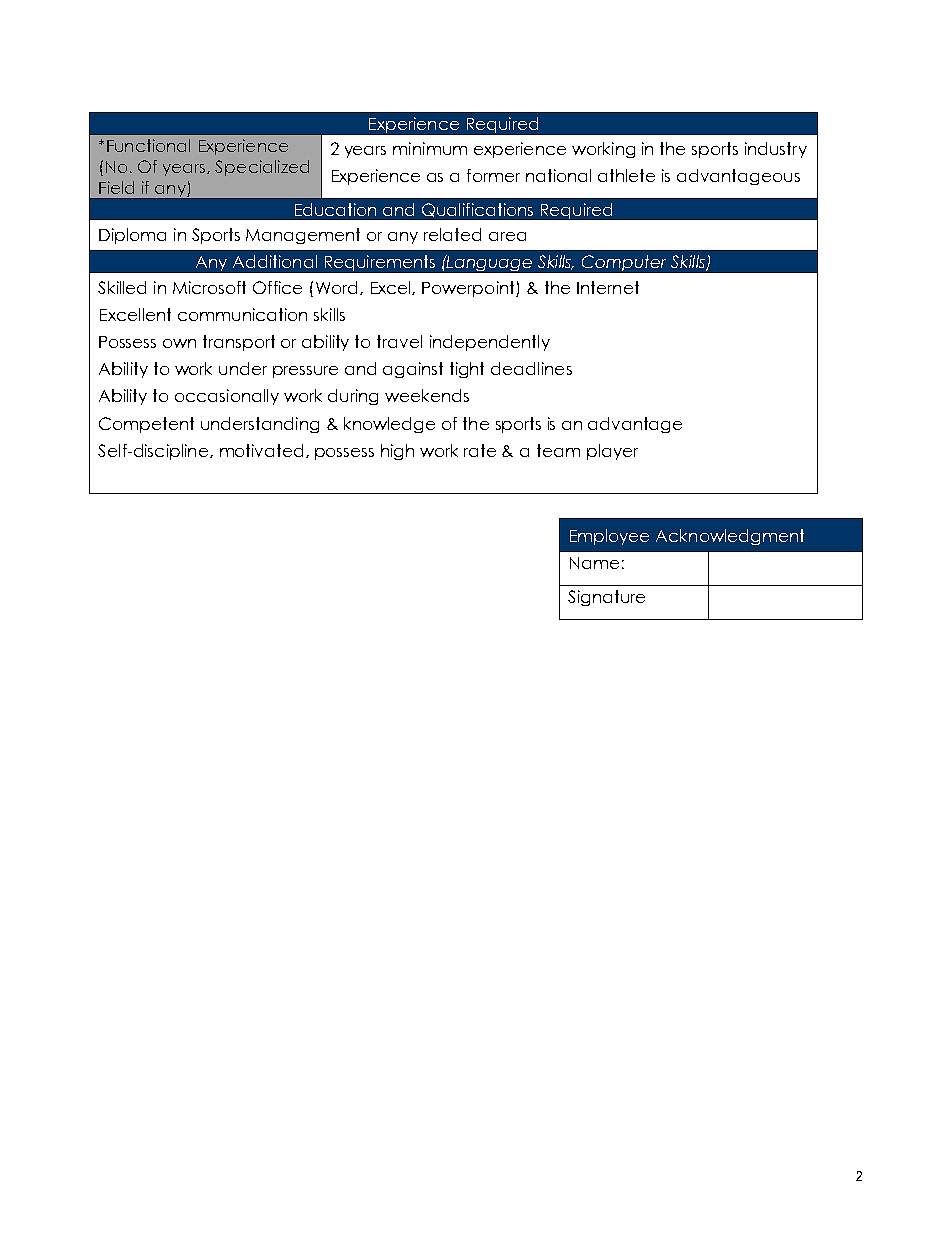  What do you see at coordinates (261, 450) in the screenshot?
I see `motivated` at bounding box center [261, 450].
